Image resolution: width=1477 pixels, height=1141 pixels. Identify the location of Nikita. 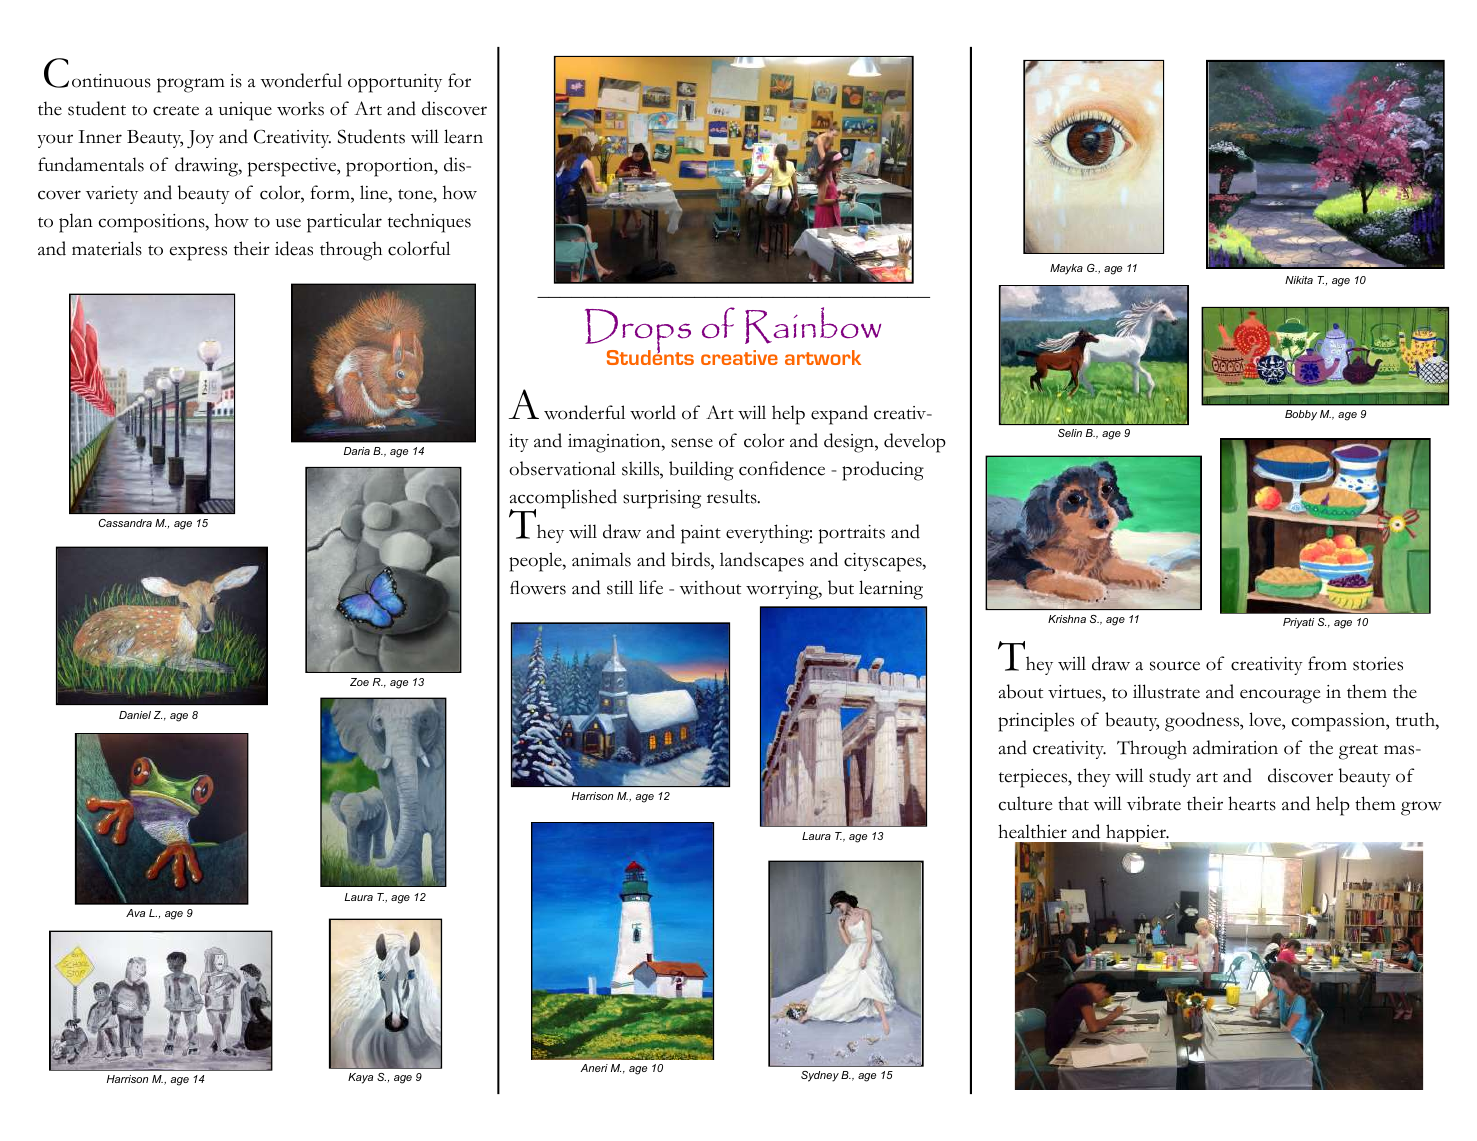
(1299, 280).
